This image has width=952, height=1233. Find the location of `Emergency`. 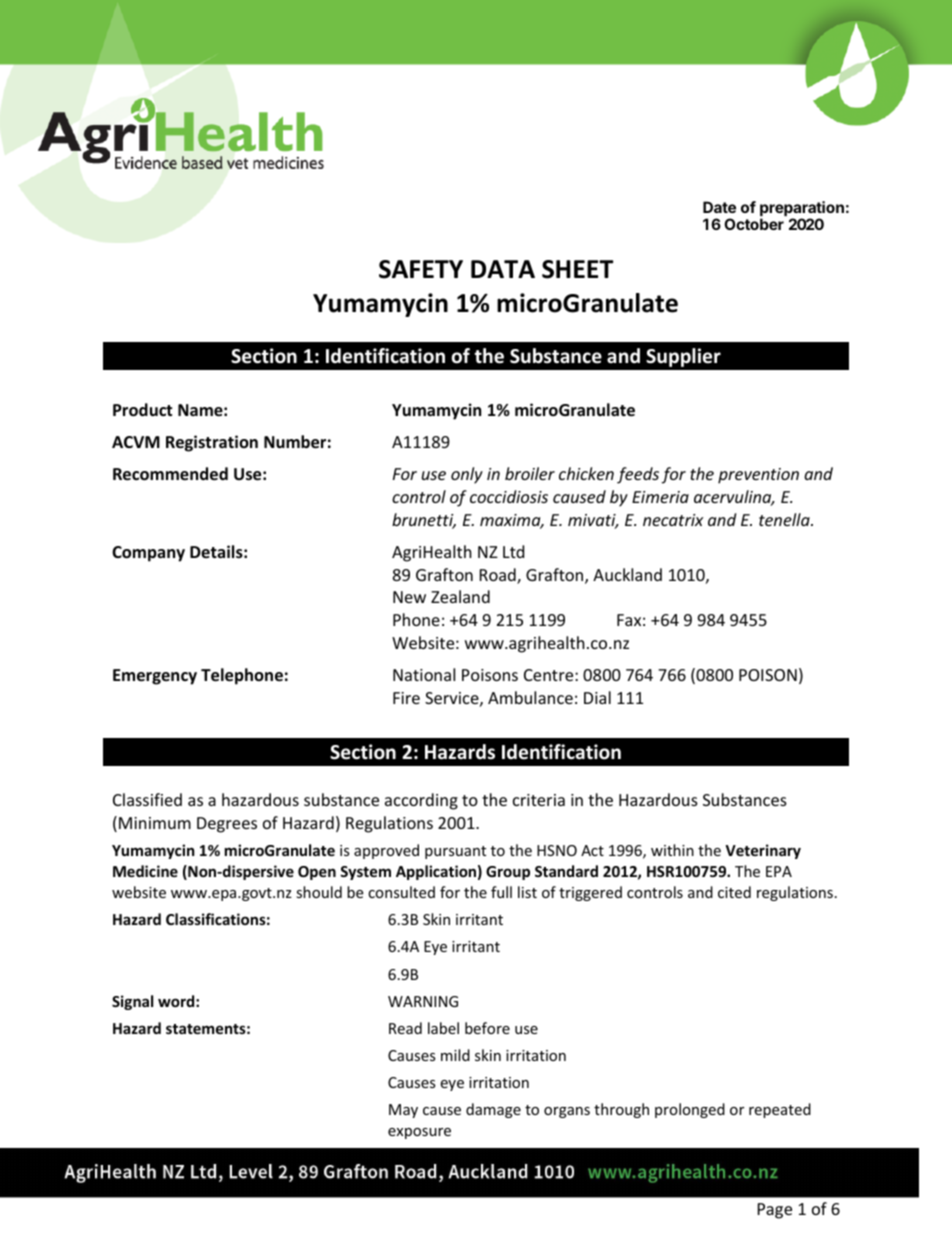

Emergency is located at coordinates (155, 677).
